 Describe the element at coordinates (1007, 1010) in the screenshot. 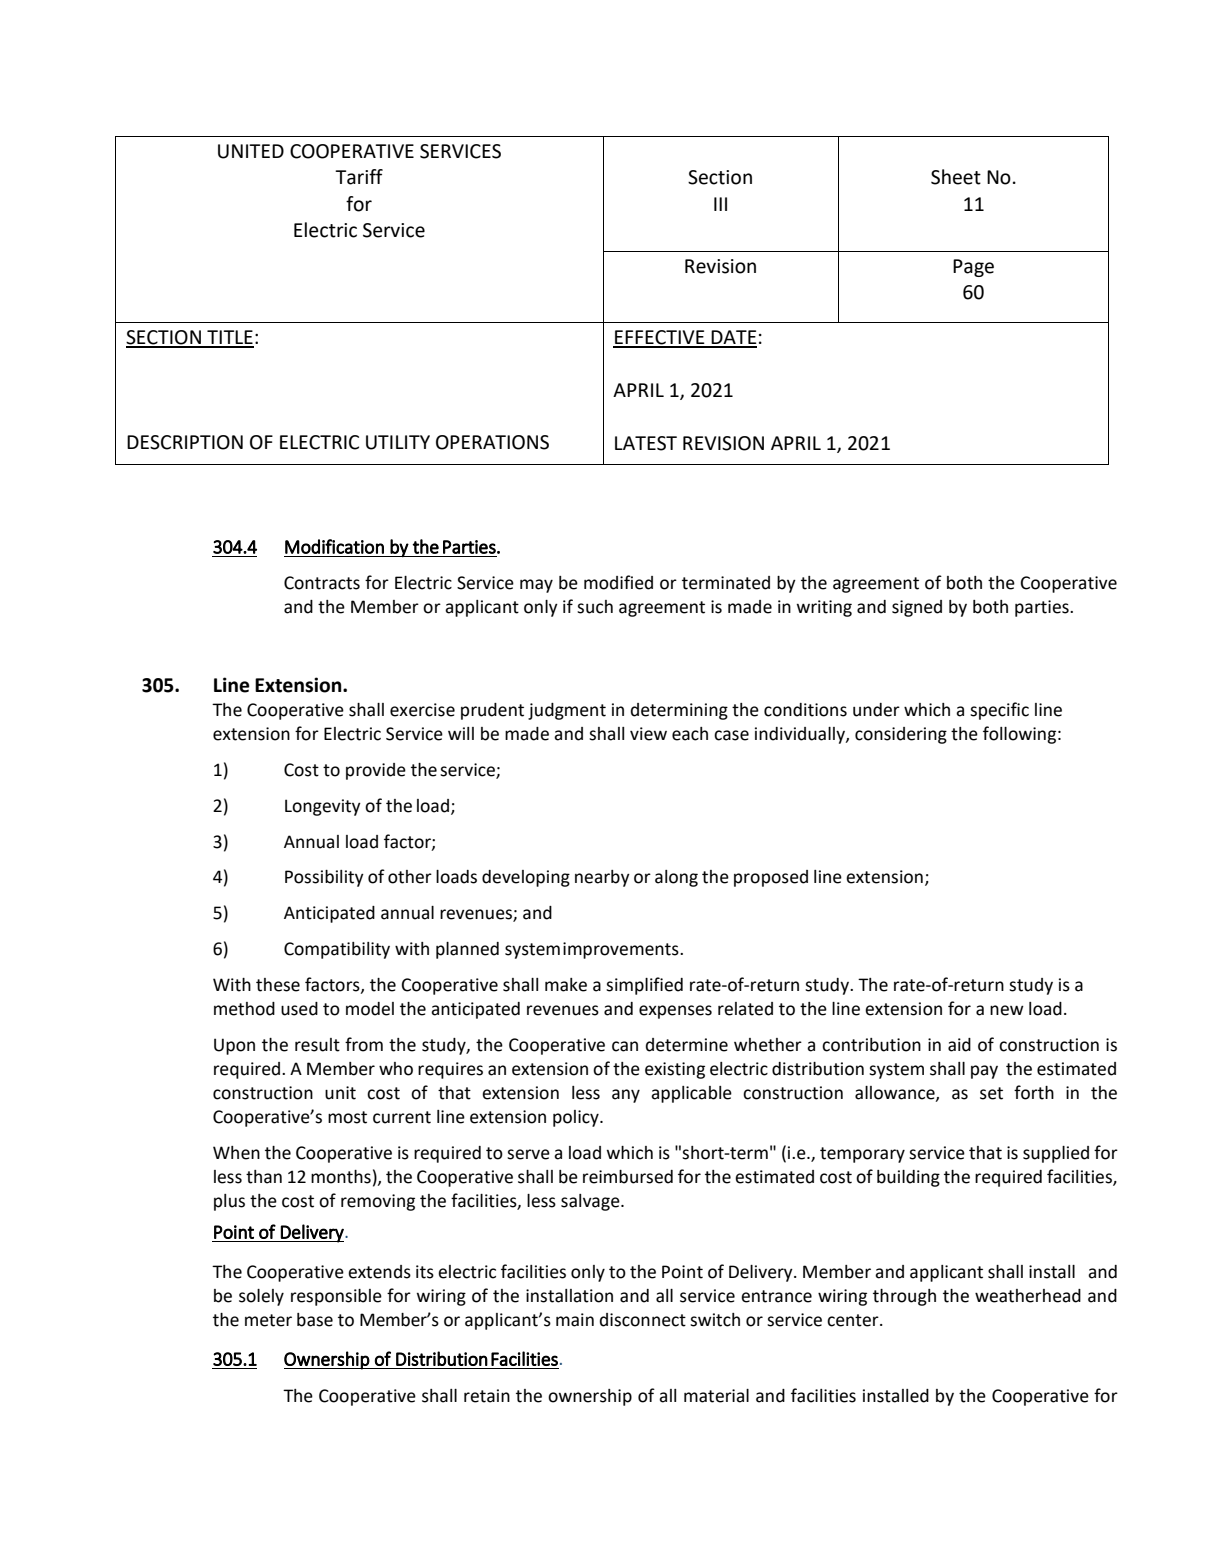

I see `new` at that location.
